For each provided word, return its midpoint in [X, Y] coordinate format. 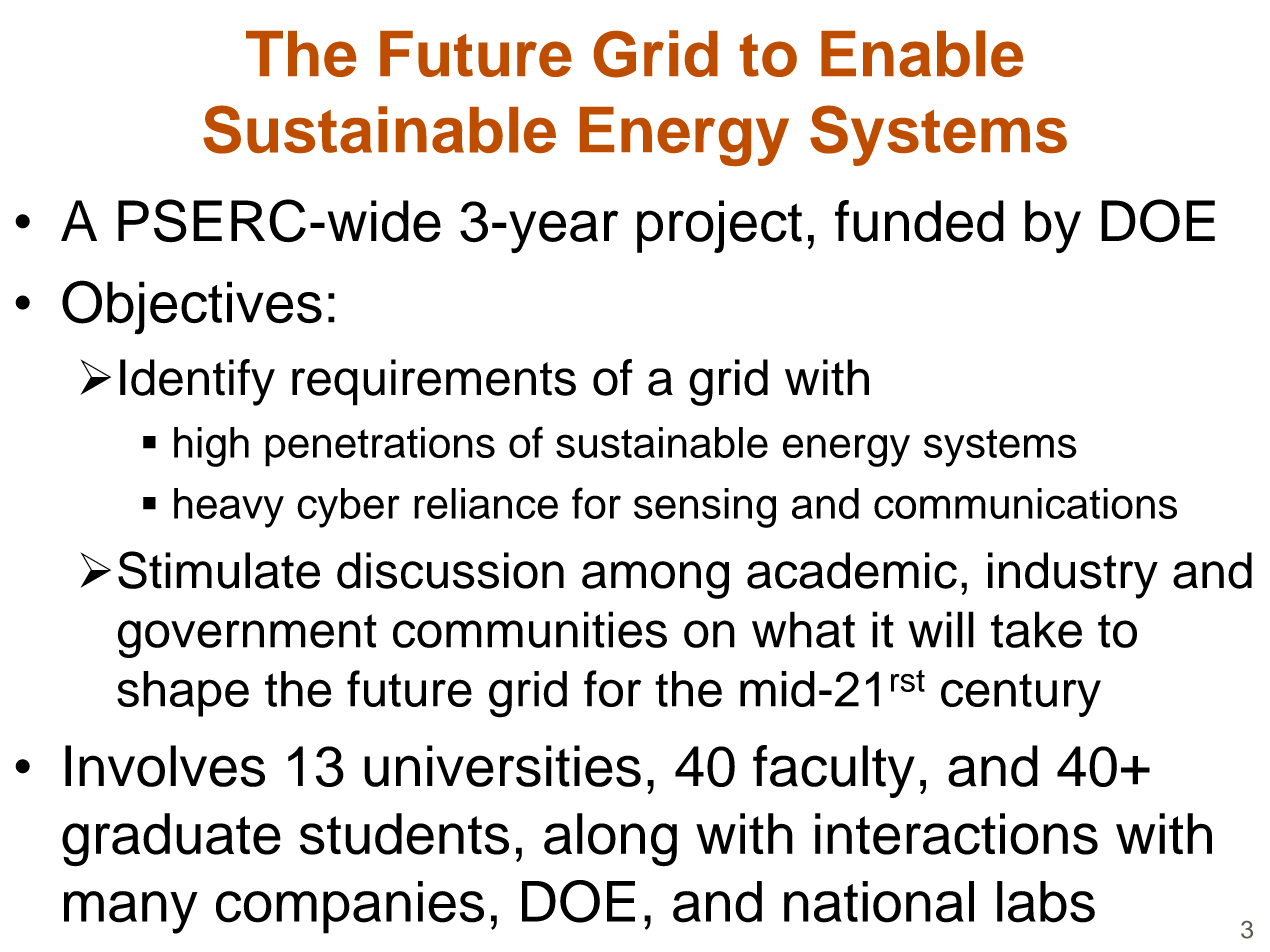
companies [350, 907]
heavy [229, 508]
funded [919, 221]
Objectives [192, 307]
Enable [922, 53]
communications [1025, 503]
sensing [705, 508]
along [610, 840]
